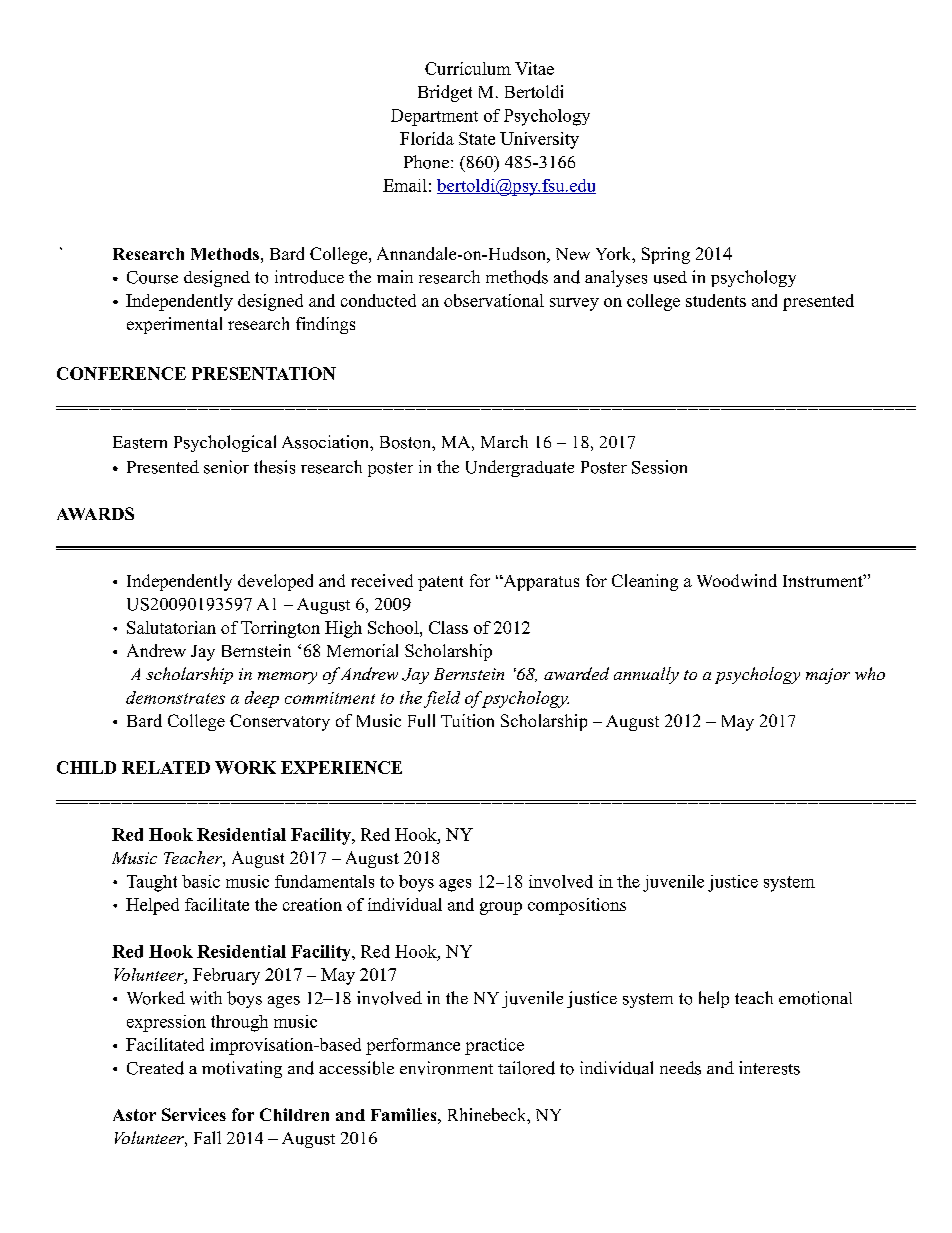 This screenshot has height=1233, width=952. Describe the element at coordinates (275, 582) in the screenshot. I see `developed` at that location.
